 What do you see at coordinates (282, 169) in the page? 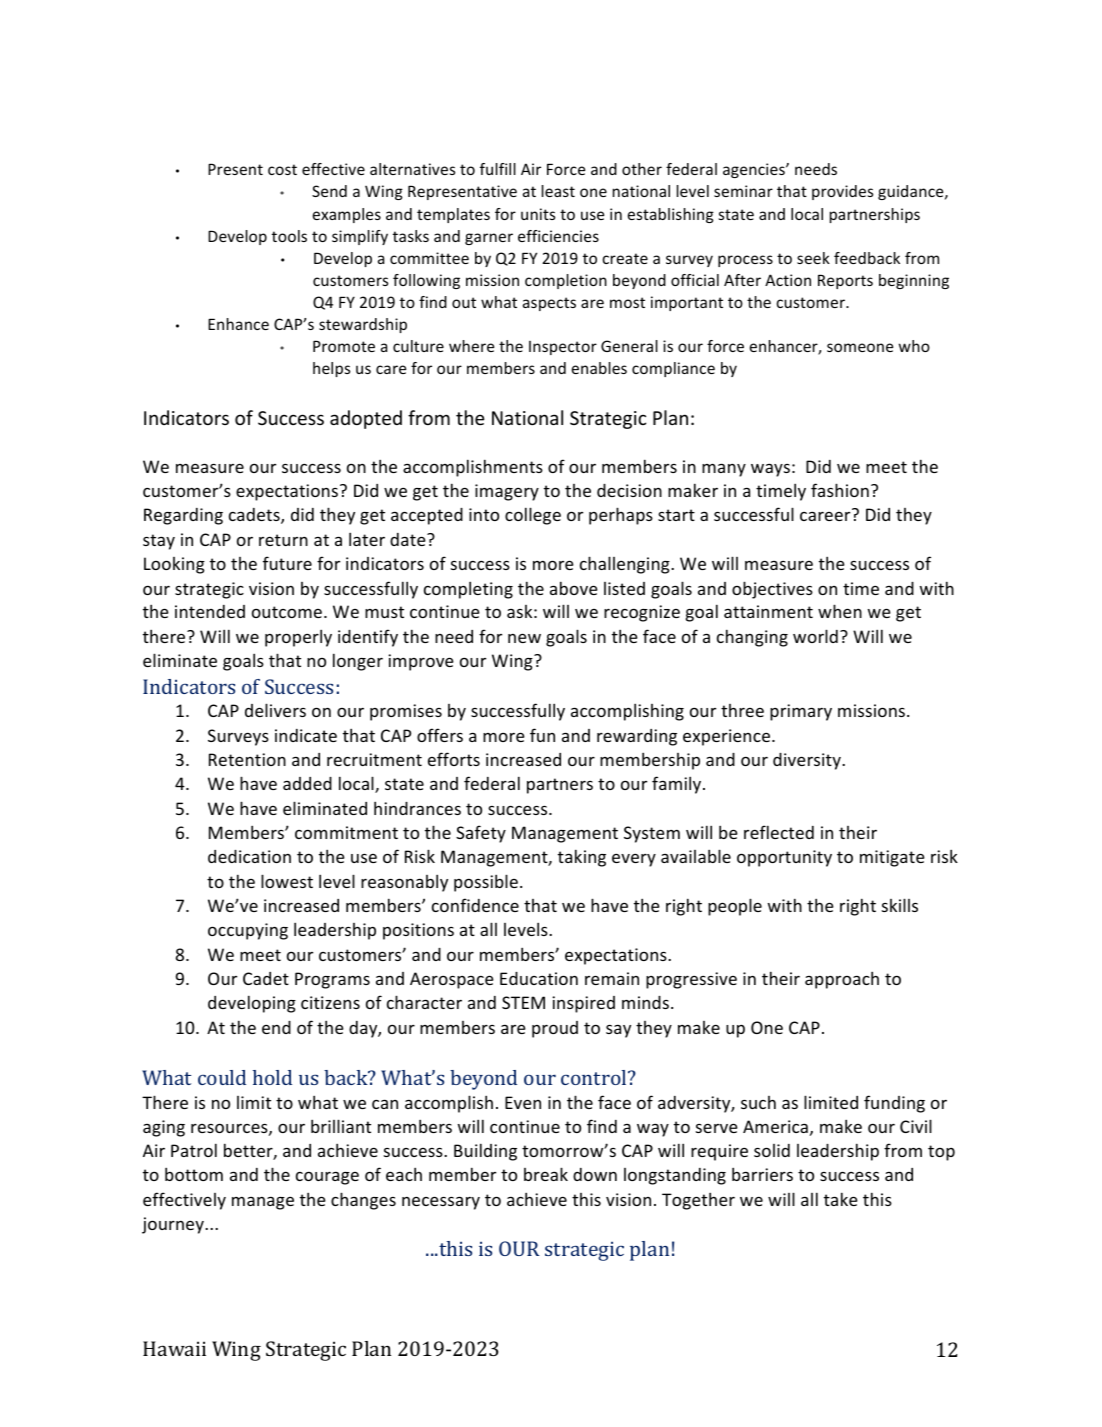
I see `cost` at bounding box center [282, 169].
